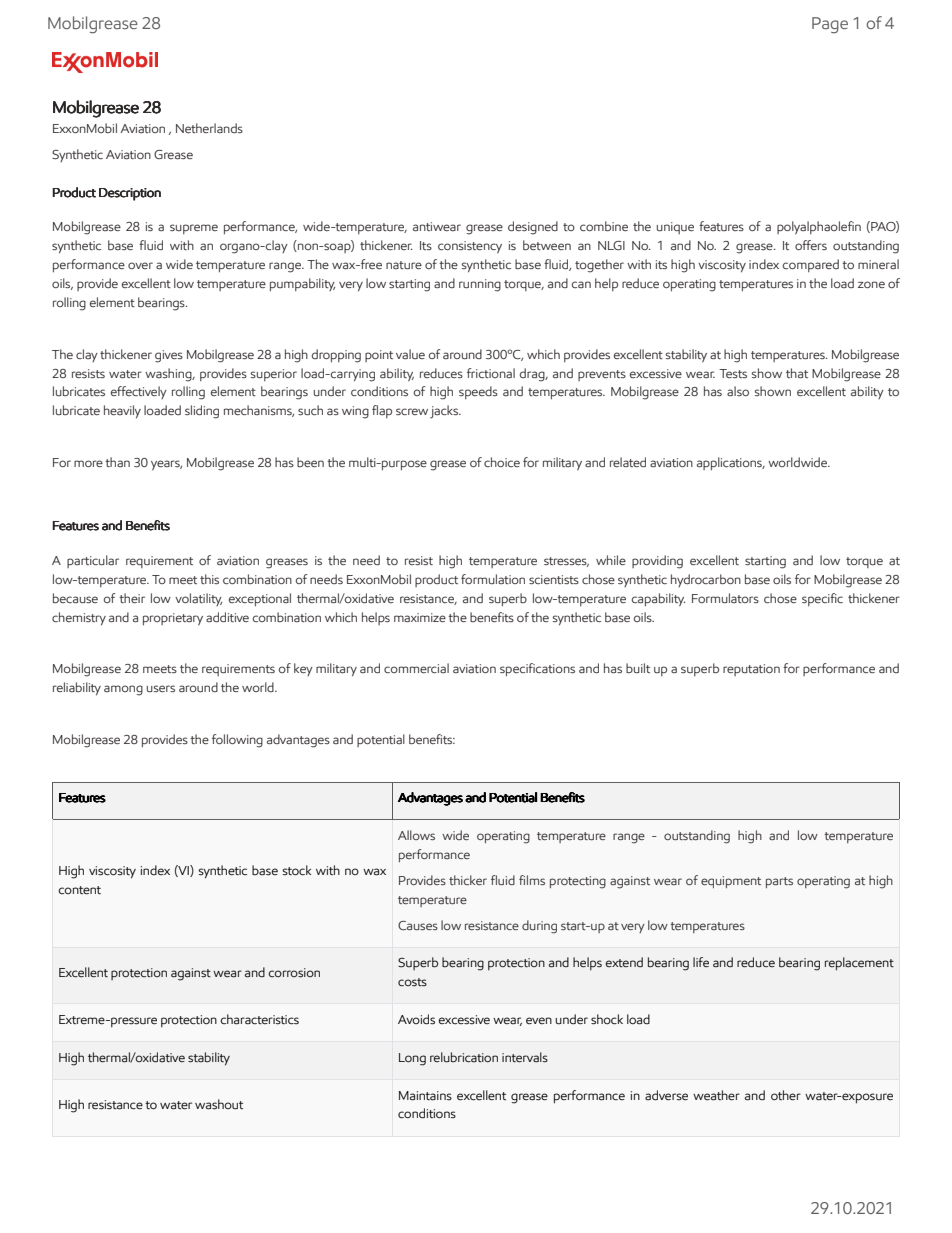 This page has width=952, height=1233. Describe the element at coordinates (533, 228) in the page. I see `designed` at that location.
